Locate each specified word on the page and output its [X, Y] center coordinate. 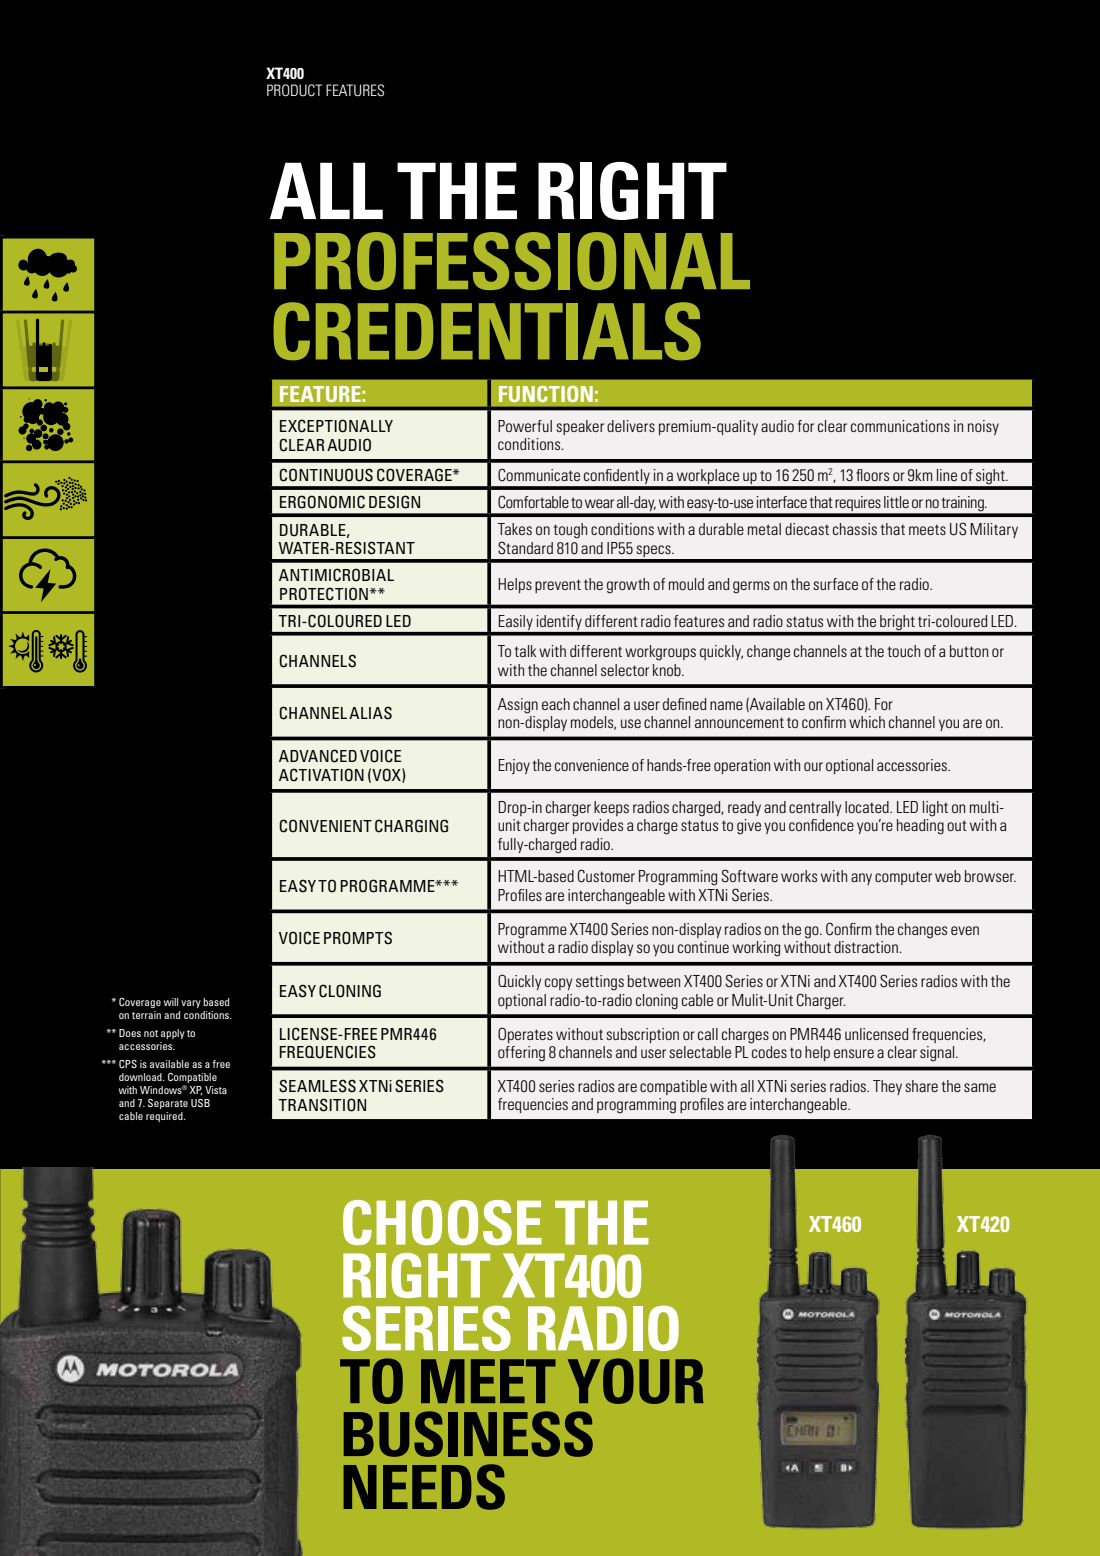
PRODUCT [294, 90]
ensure [854, 1053]
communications [900, 426]
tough [570, 531]
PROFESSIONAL [512, 261]
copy [558, 984]
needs [424, 1487]
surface [835, 584]
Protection [324, 594]
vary [191, 1004]
